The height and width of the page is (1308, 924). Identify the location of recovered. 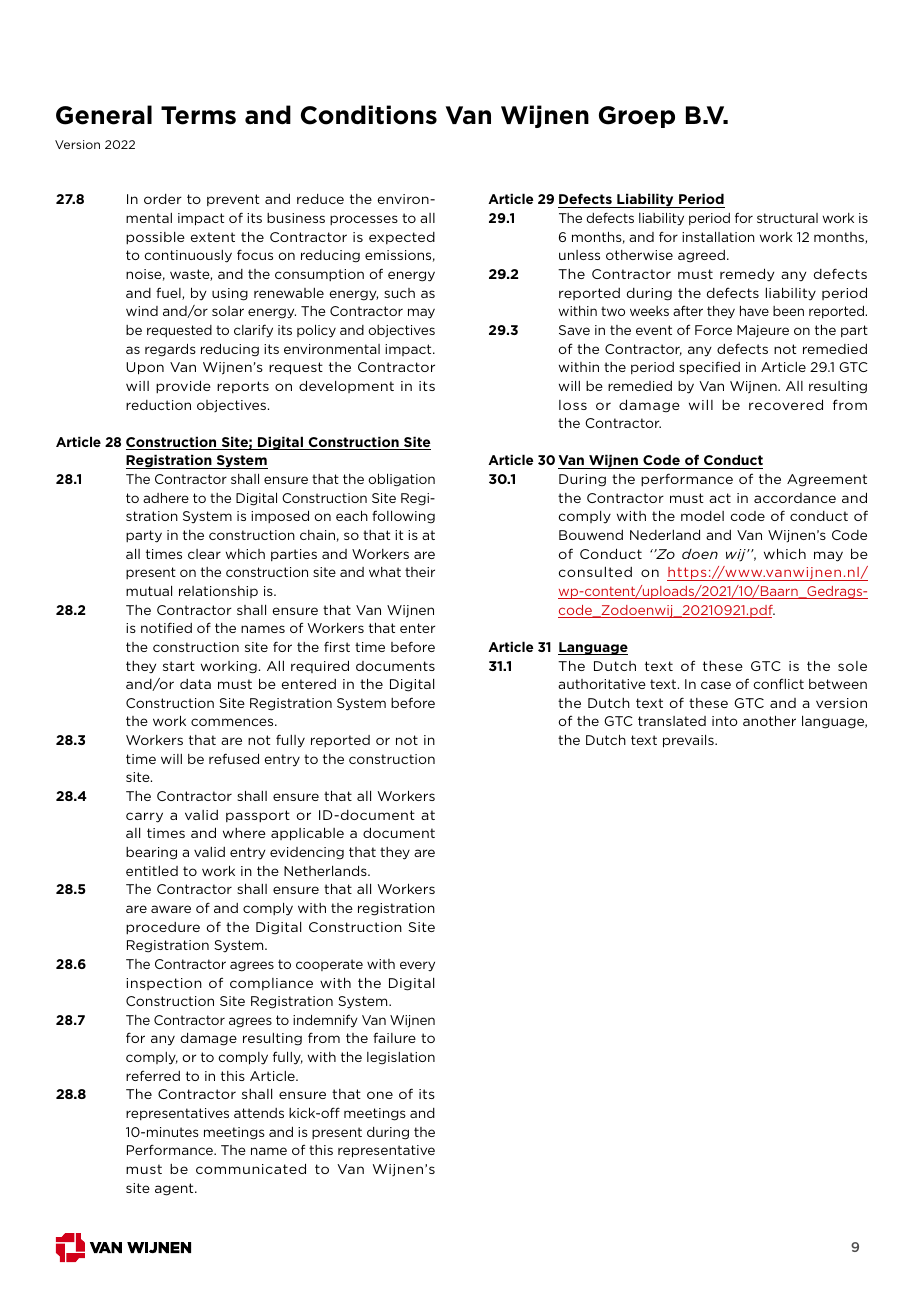
(786, 404).
